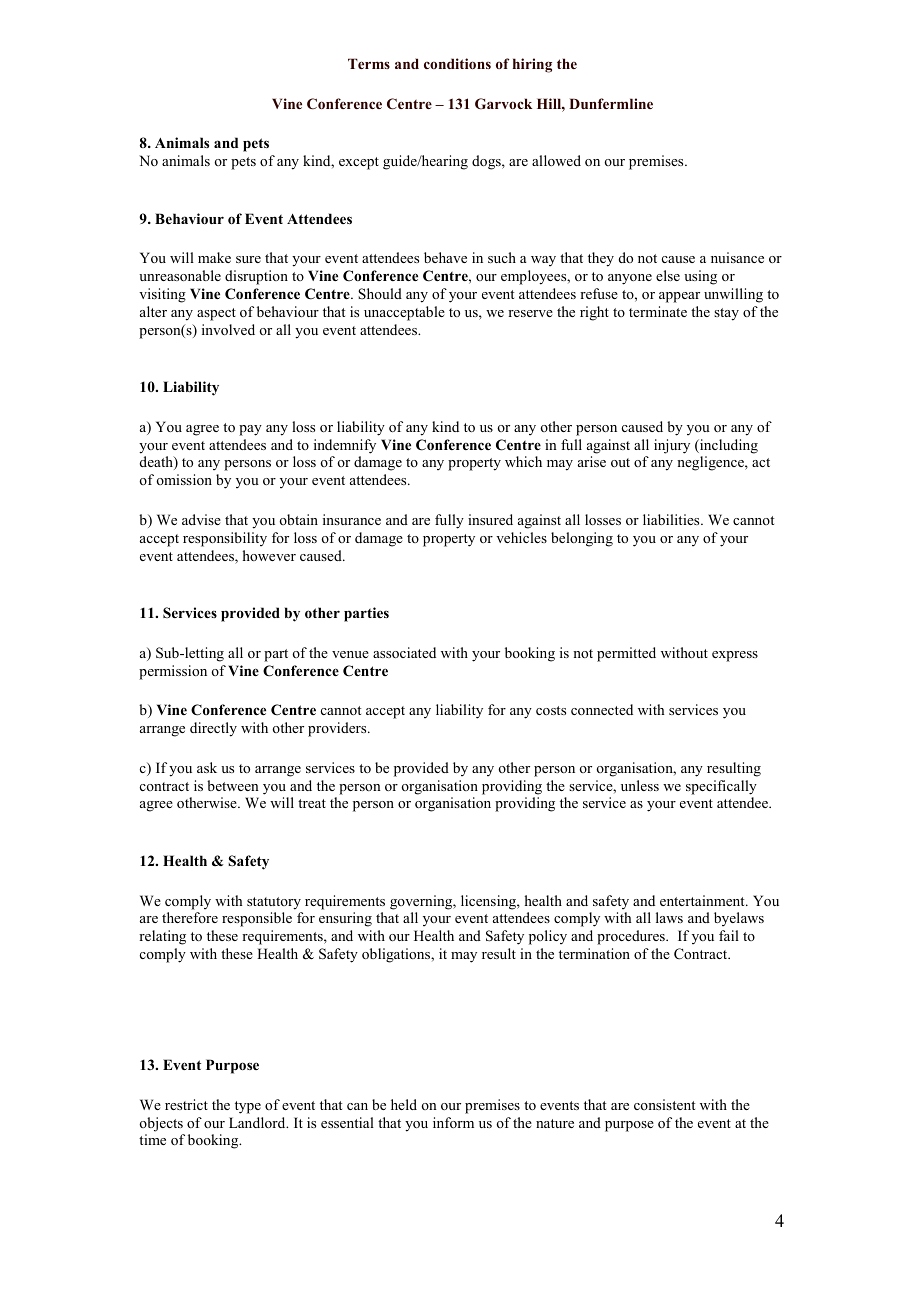  What do you see at coordinates (703, 900) in the screenshot?
I see `entertainment` at bounding box center [703, 900].
